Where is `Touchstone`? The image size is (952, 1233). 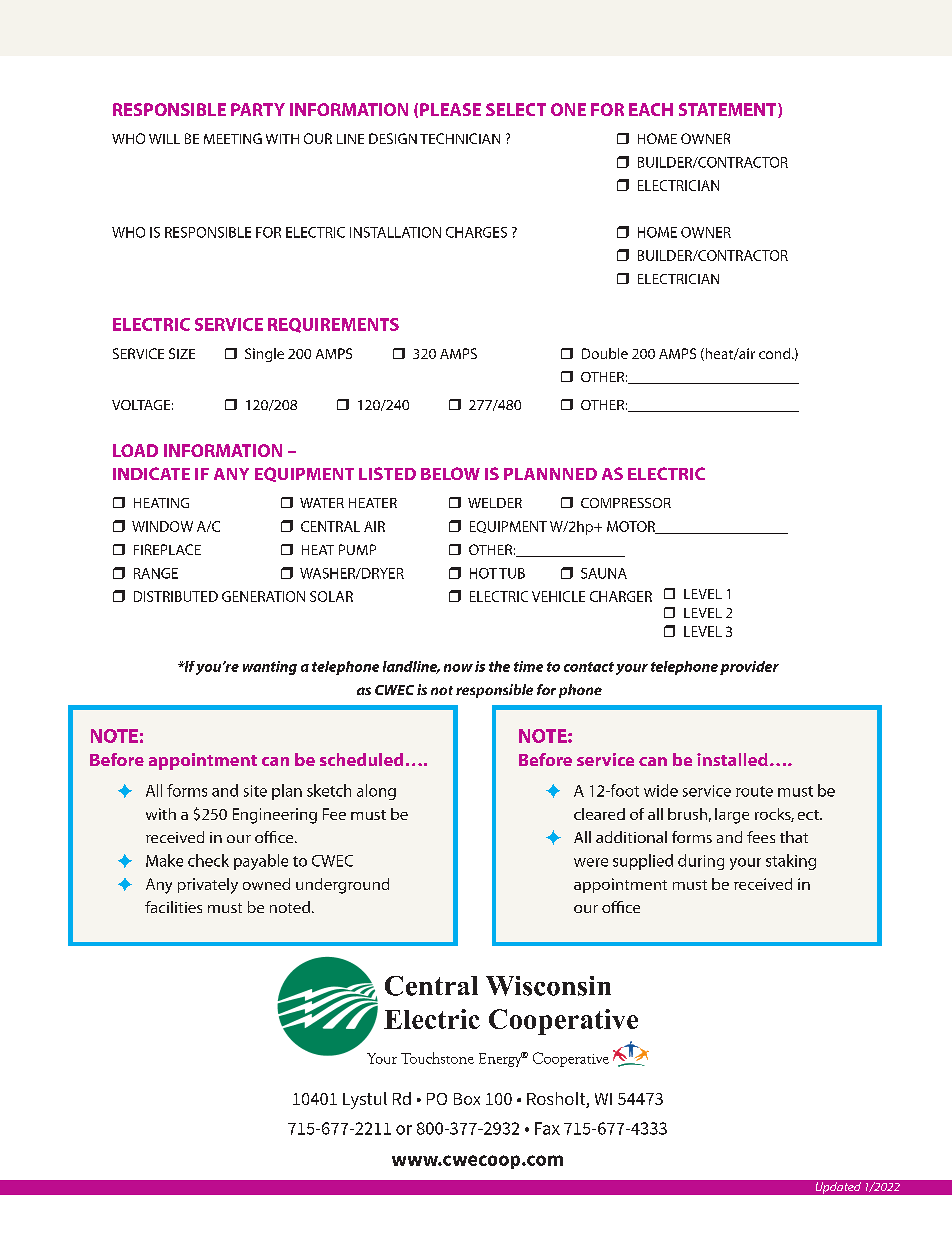
Touchstone is located at coordinates (437, 1058).
